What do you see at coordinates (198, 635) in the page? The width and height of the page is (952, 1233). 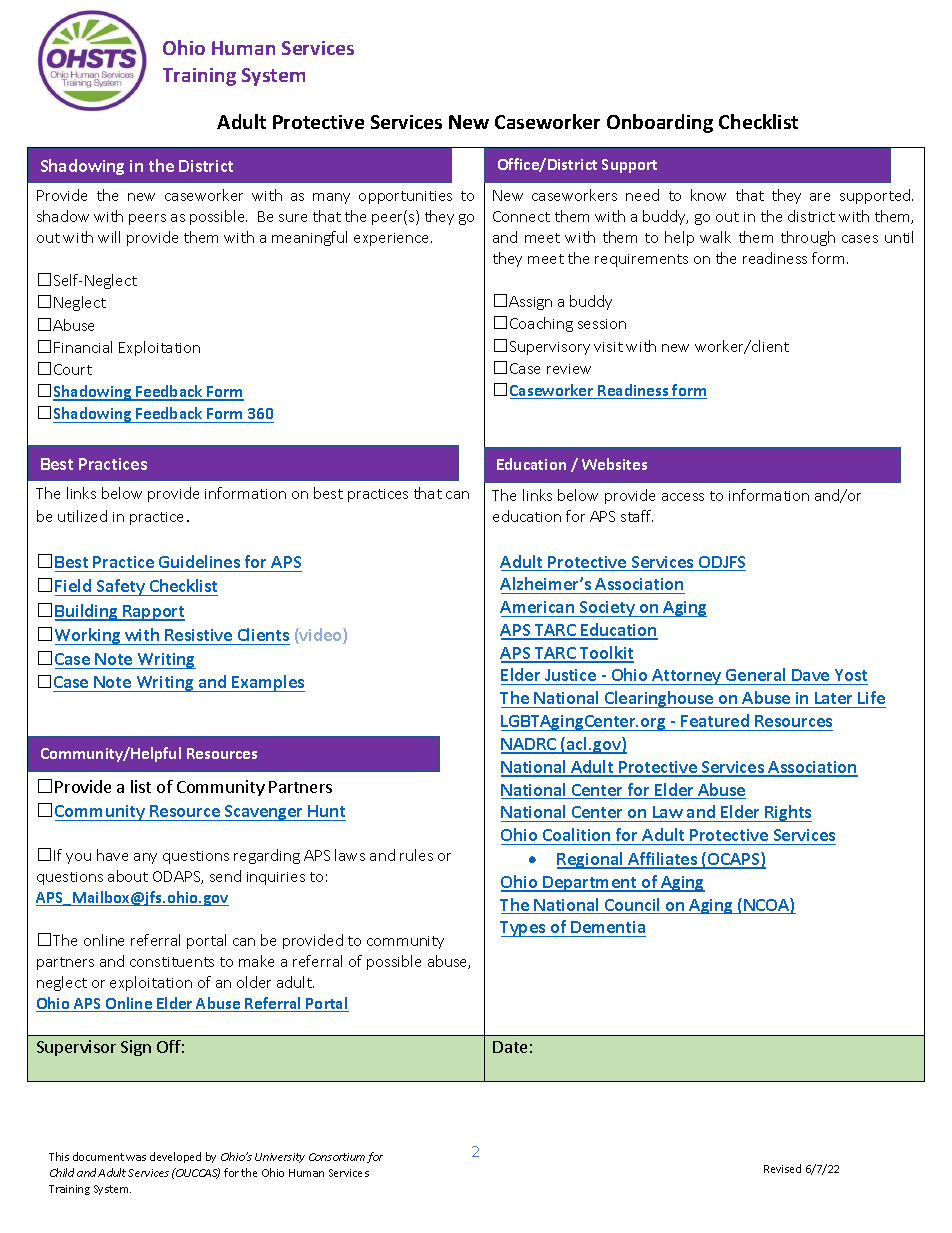 I see `Resistive` at bounding box center [198, 635].
